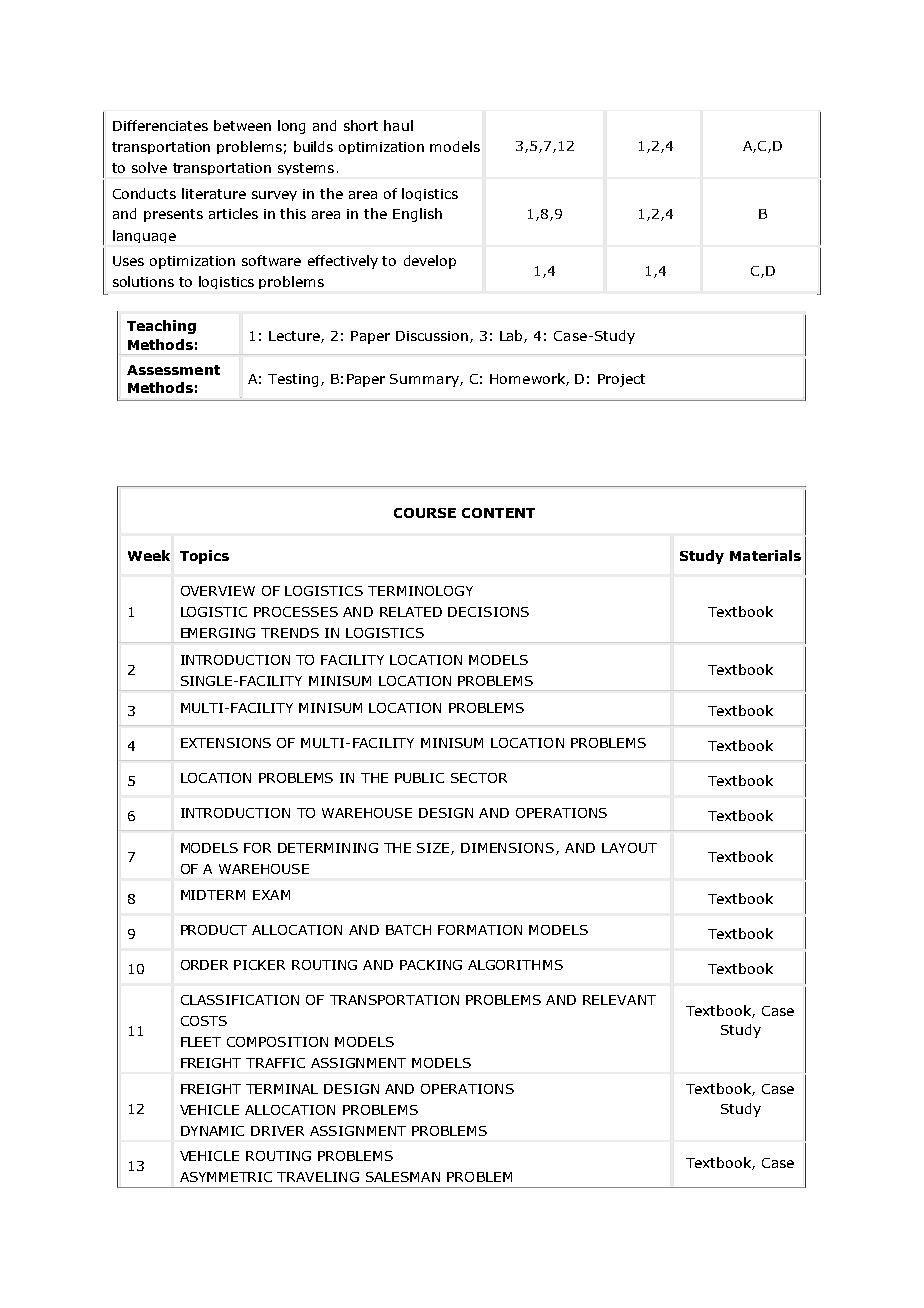 The width and height of the screenshot is (924, 1308). I want to click on Project, so click(621, 380).
